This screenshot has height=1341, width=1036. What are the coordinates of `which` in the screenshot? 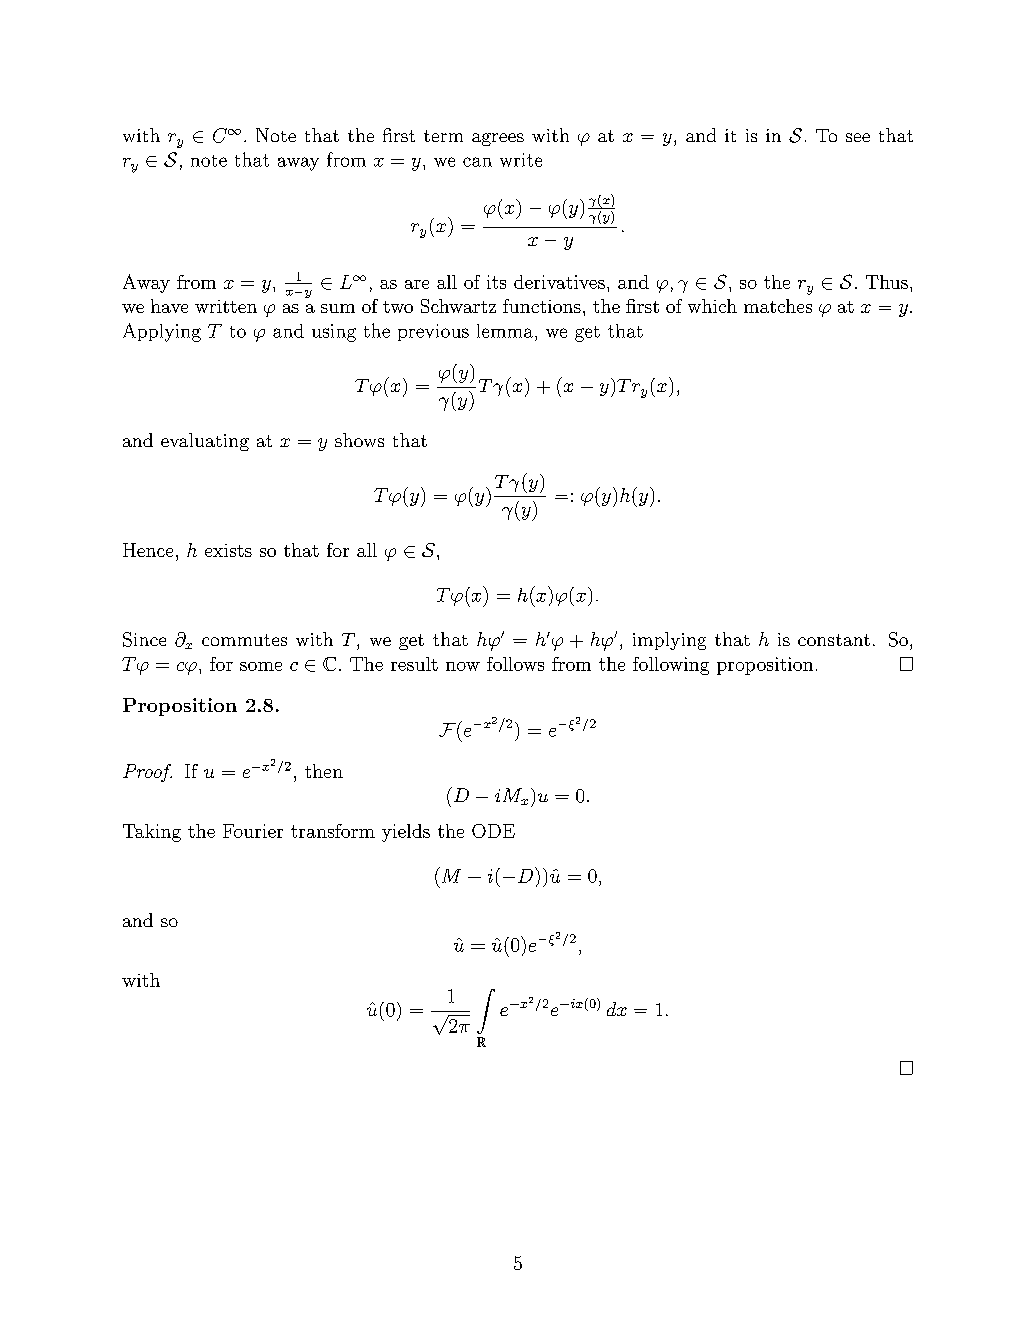 It's located at (712, 306).
